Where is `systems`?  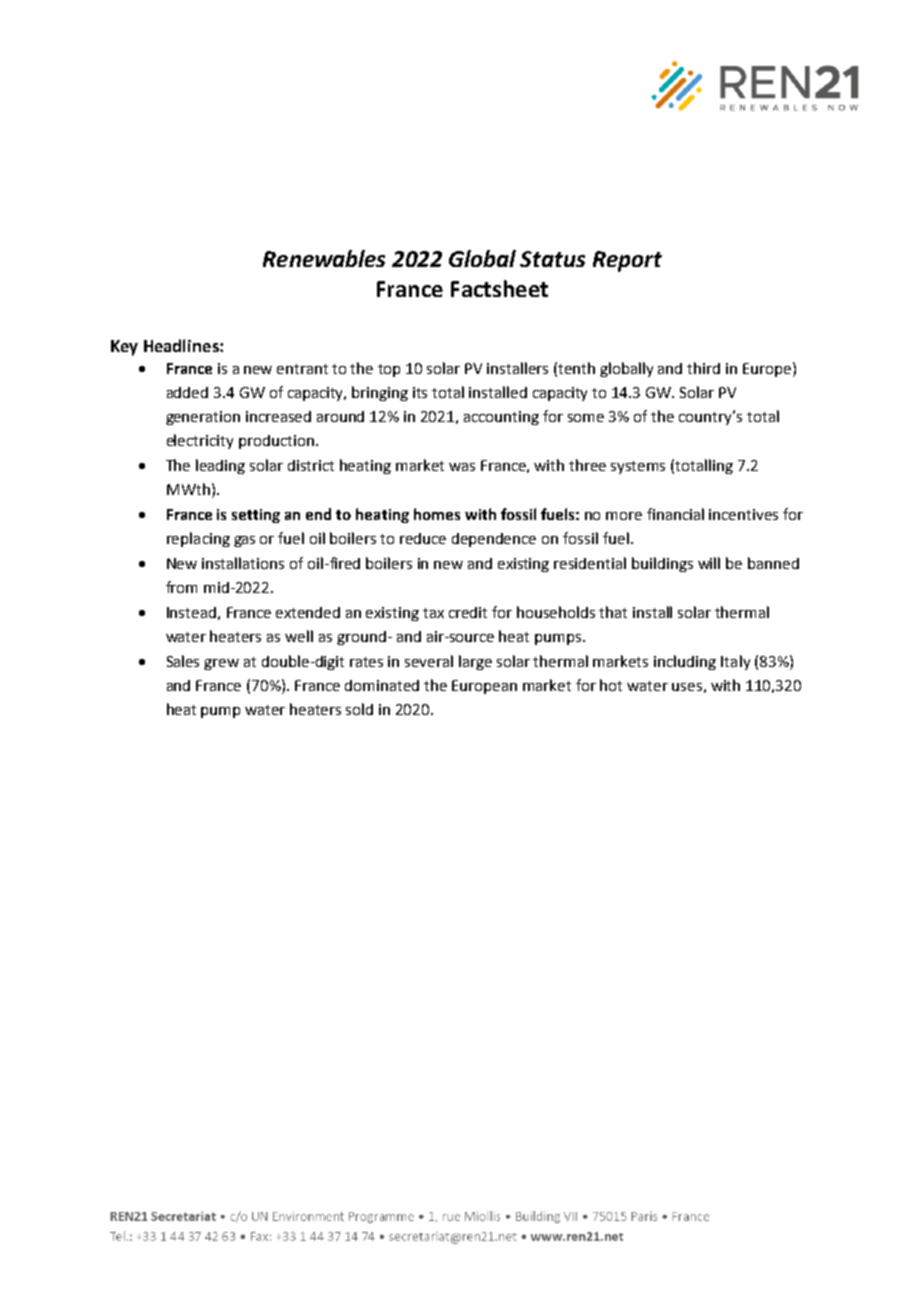 systems is located at coordinates (638, 467).
